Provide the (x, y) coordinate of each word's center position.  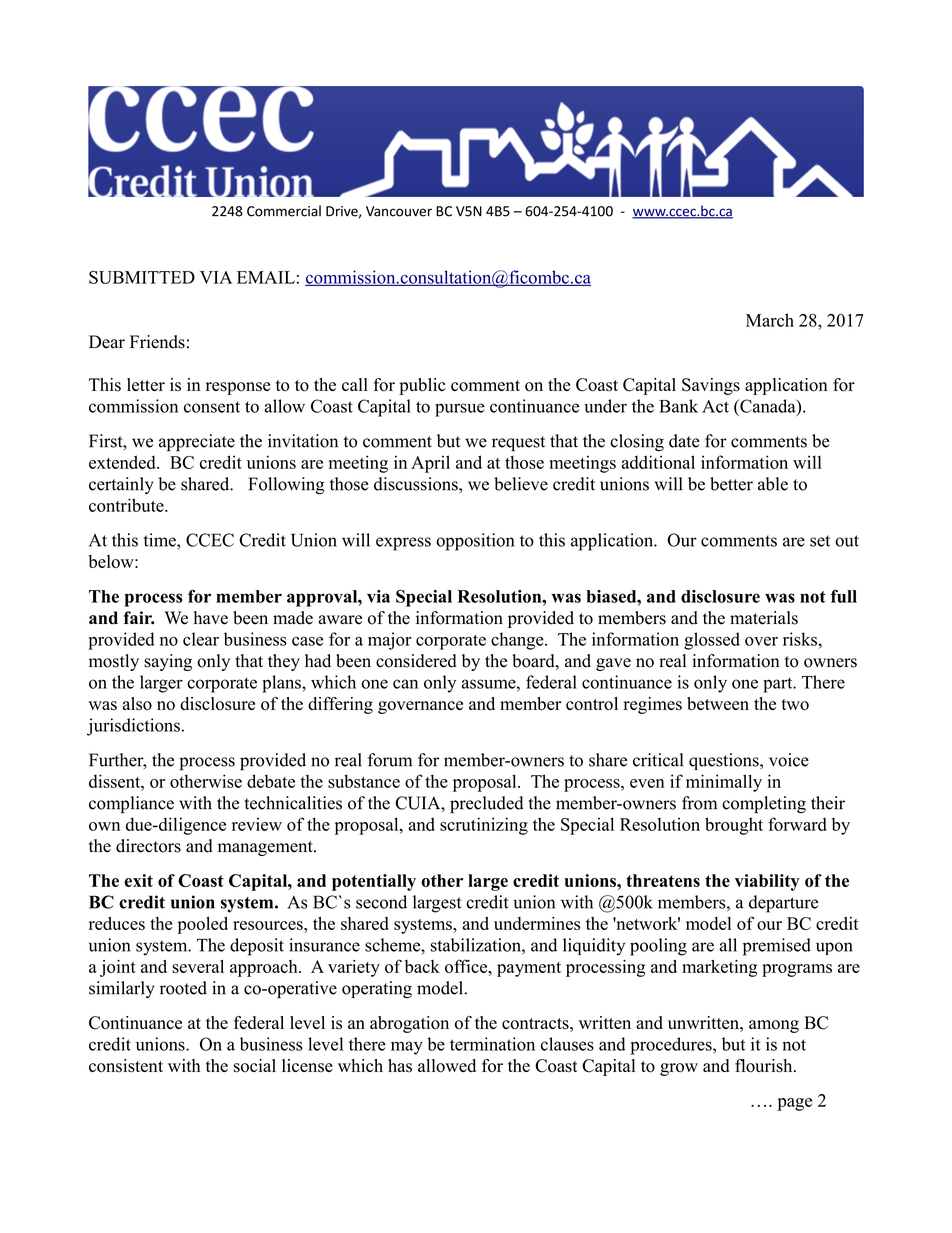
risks (801, 639)
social (255, 1066)
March (770, 320)
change (518, 641)
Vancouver (399, 211)
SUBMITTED (142, 277)
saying (168, 662)
